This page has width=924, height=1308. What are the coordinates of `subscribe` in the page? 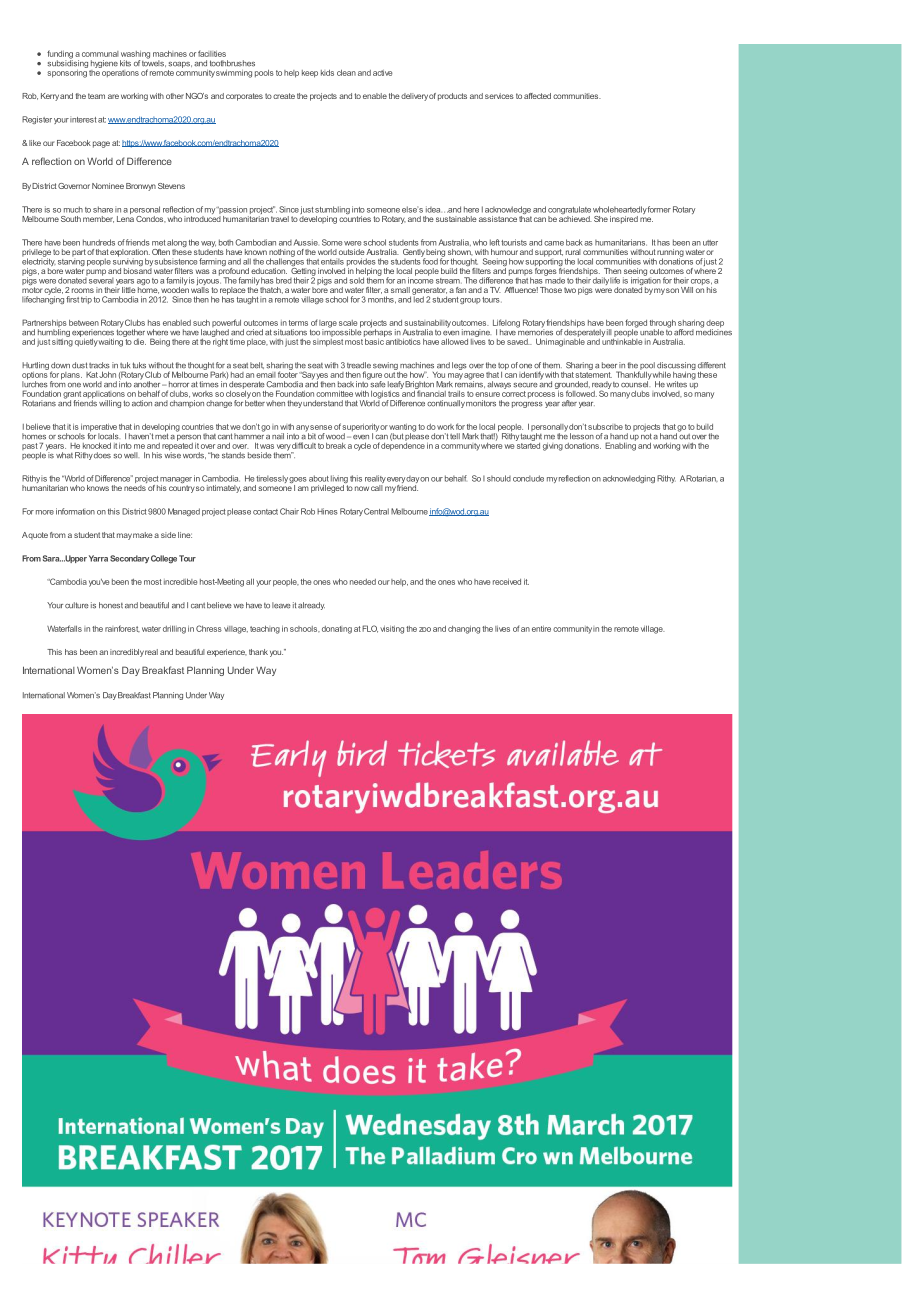 It's located at (604, 427).
